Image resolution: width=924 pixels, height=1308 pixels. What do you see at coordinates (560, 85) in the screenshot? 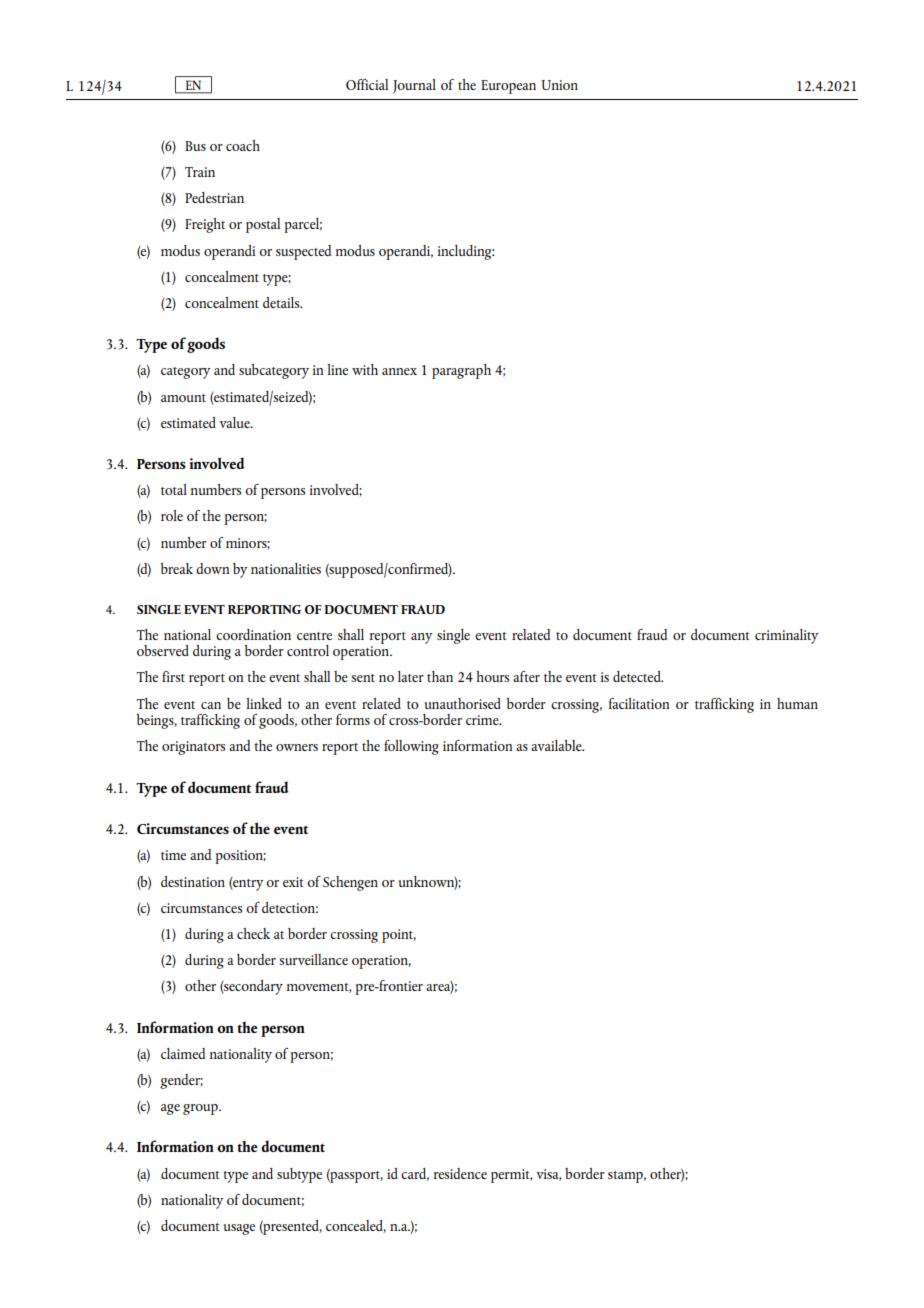
I see `Union` at bounding box center [560, 85].
